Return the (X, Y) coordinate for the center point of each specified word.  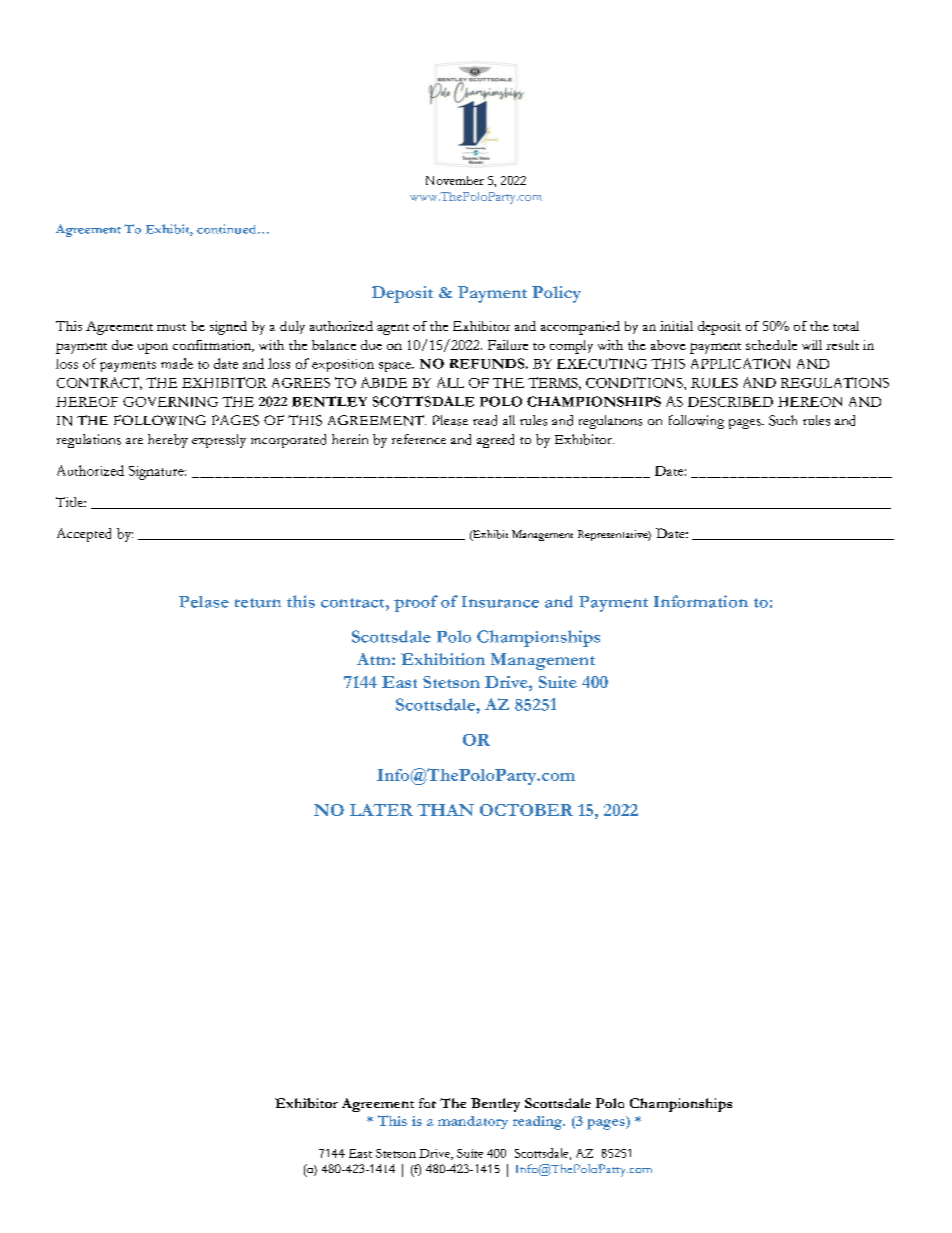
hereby (168, 441)
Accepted (84, 535)
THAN (445, 810)
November (455, 180)
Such (783, 420)
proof (416, 603)
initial (676, 326)
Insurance (500, 602)
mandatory (473, 1122)
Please (450, 420)
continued (228, 229)
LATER (381, 810)
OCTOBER (526, 810)
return (258, 603)
